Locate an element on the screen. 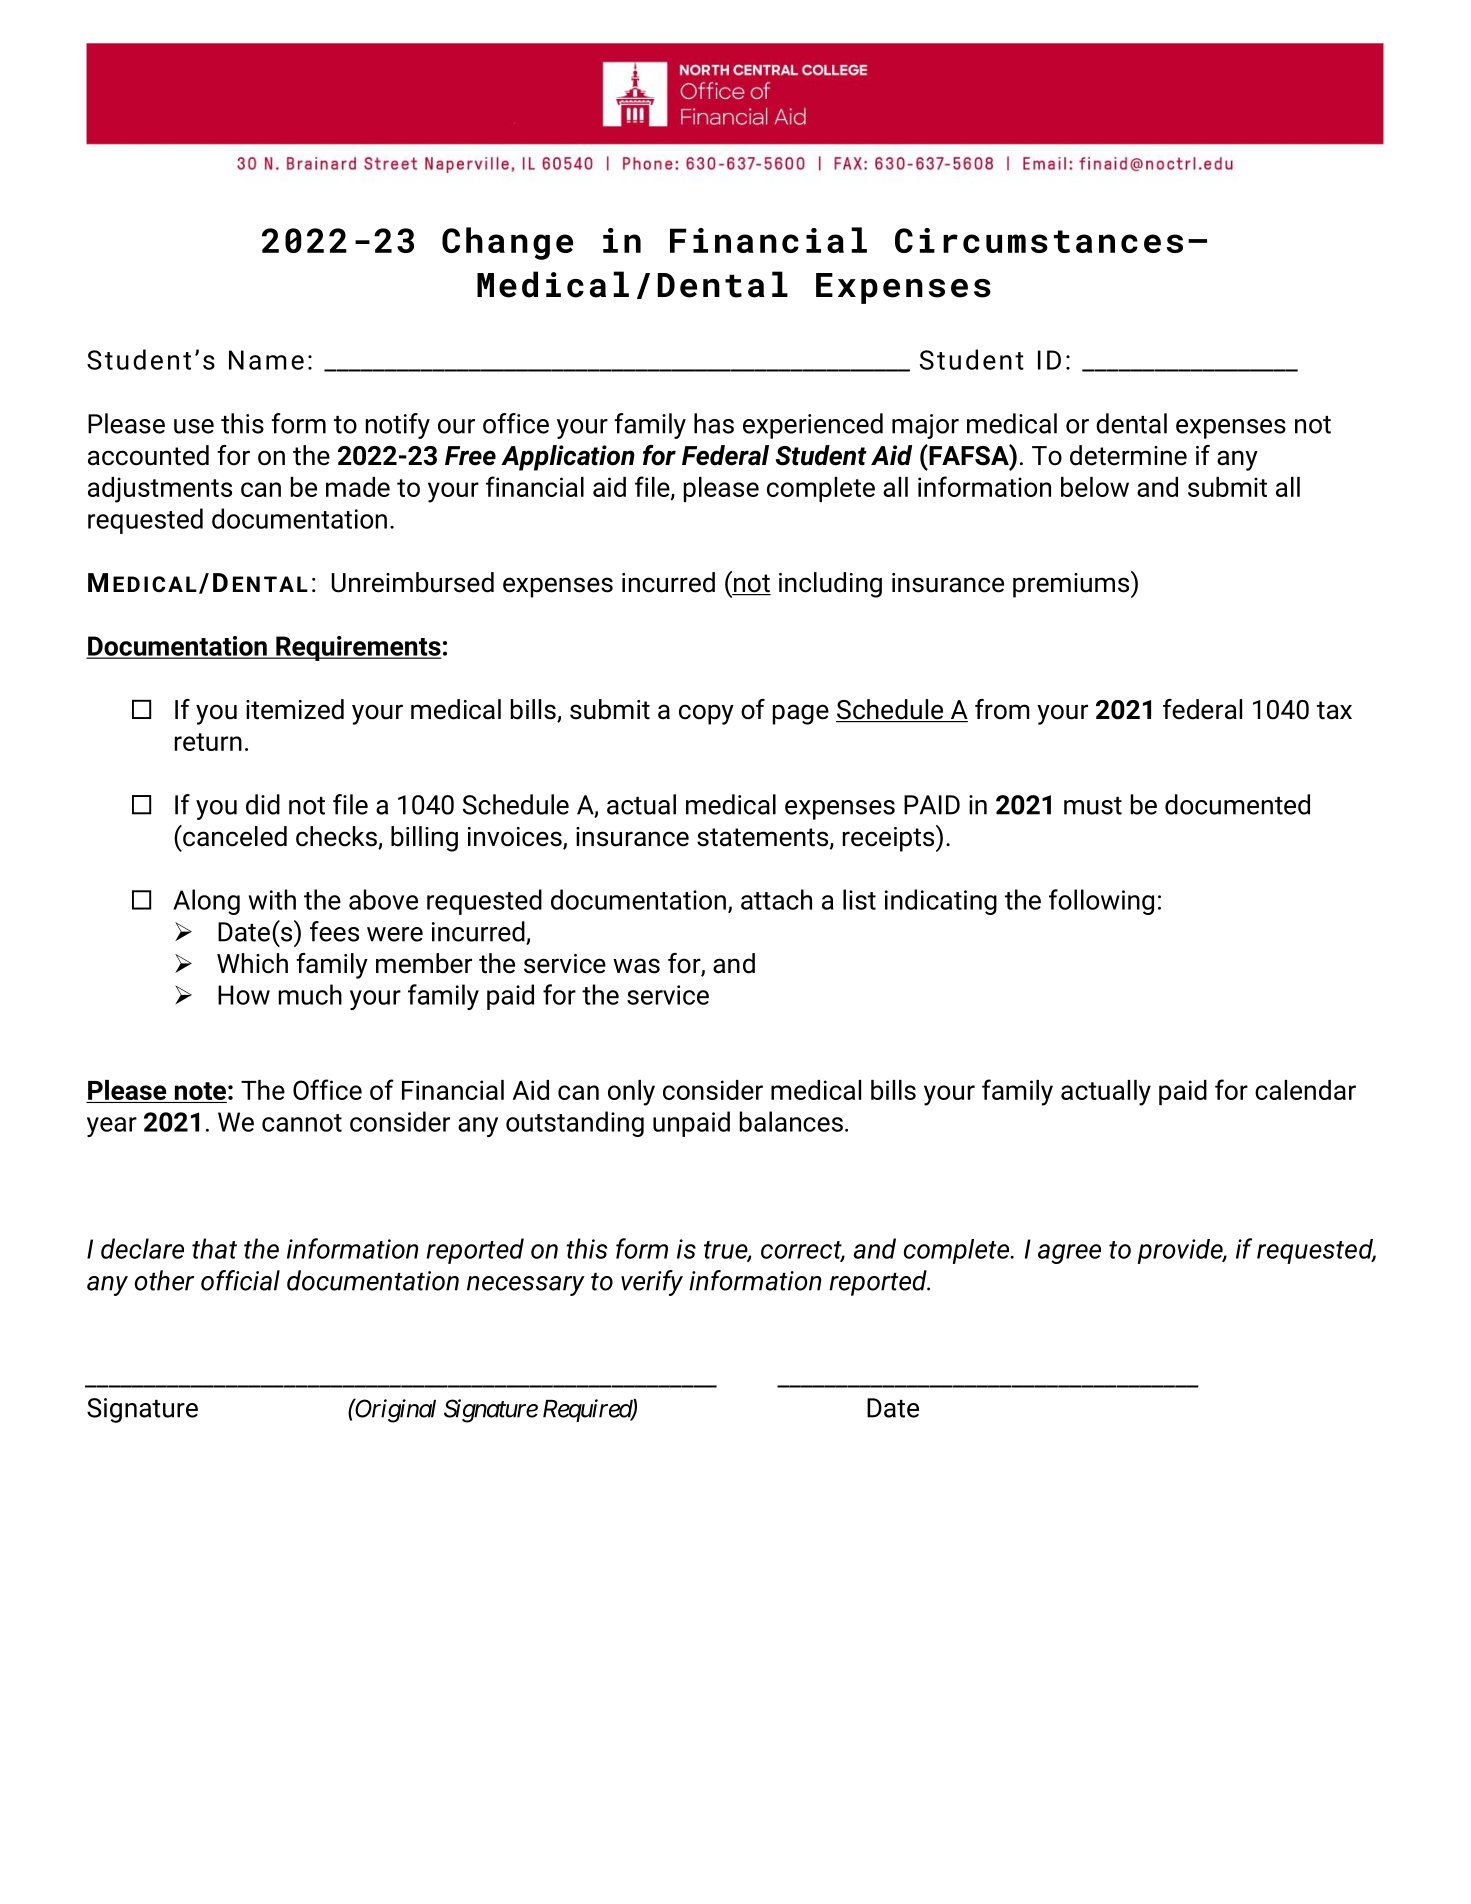 This screenshot has height=1904, width=1471. documented is located at coordinates (1237, 804).
